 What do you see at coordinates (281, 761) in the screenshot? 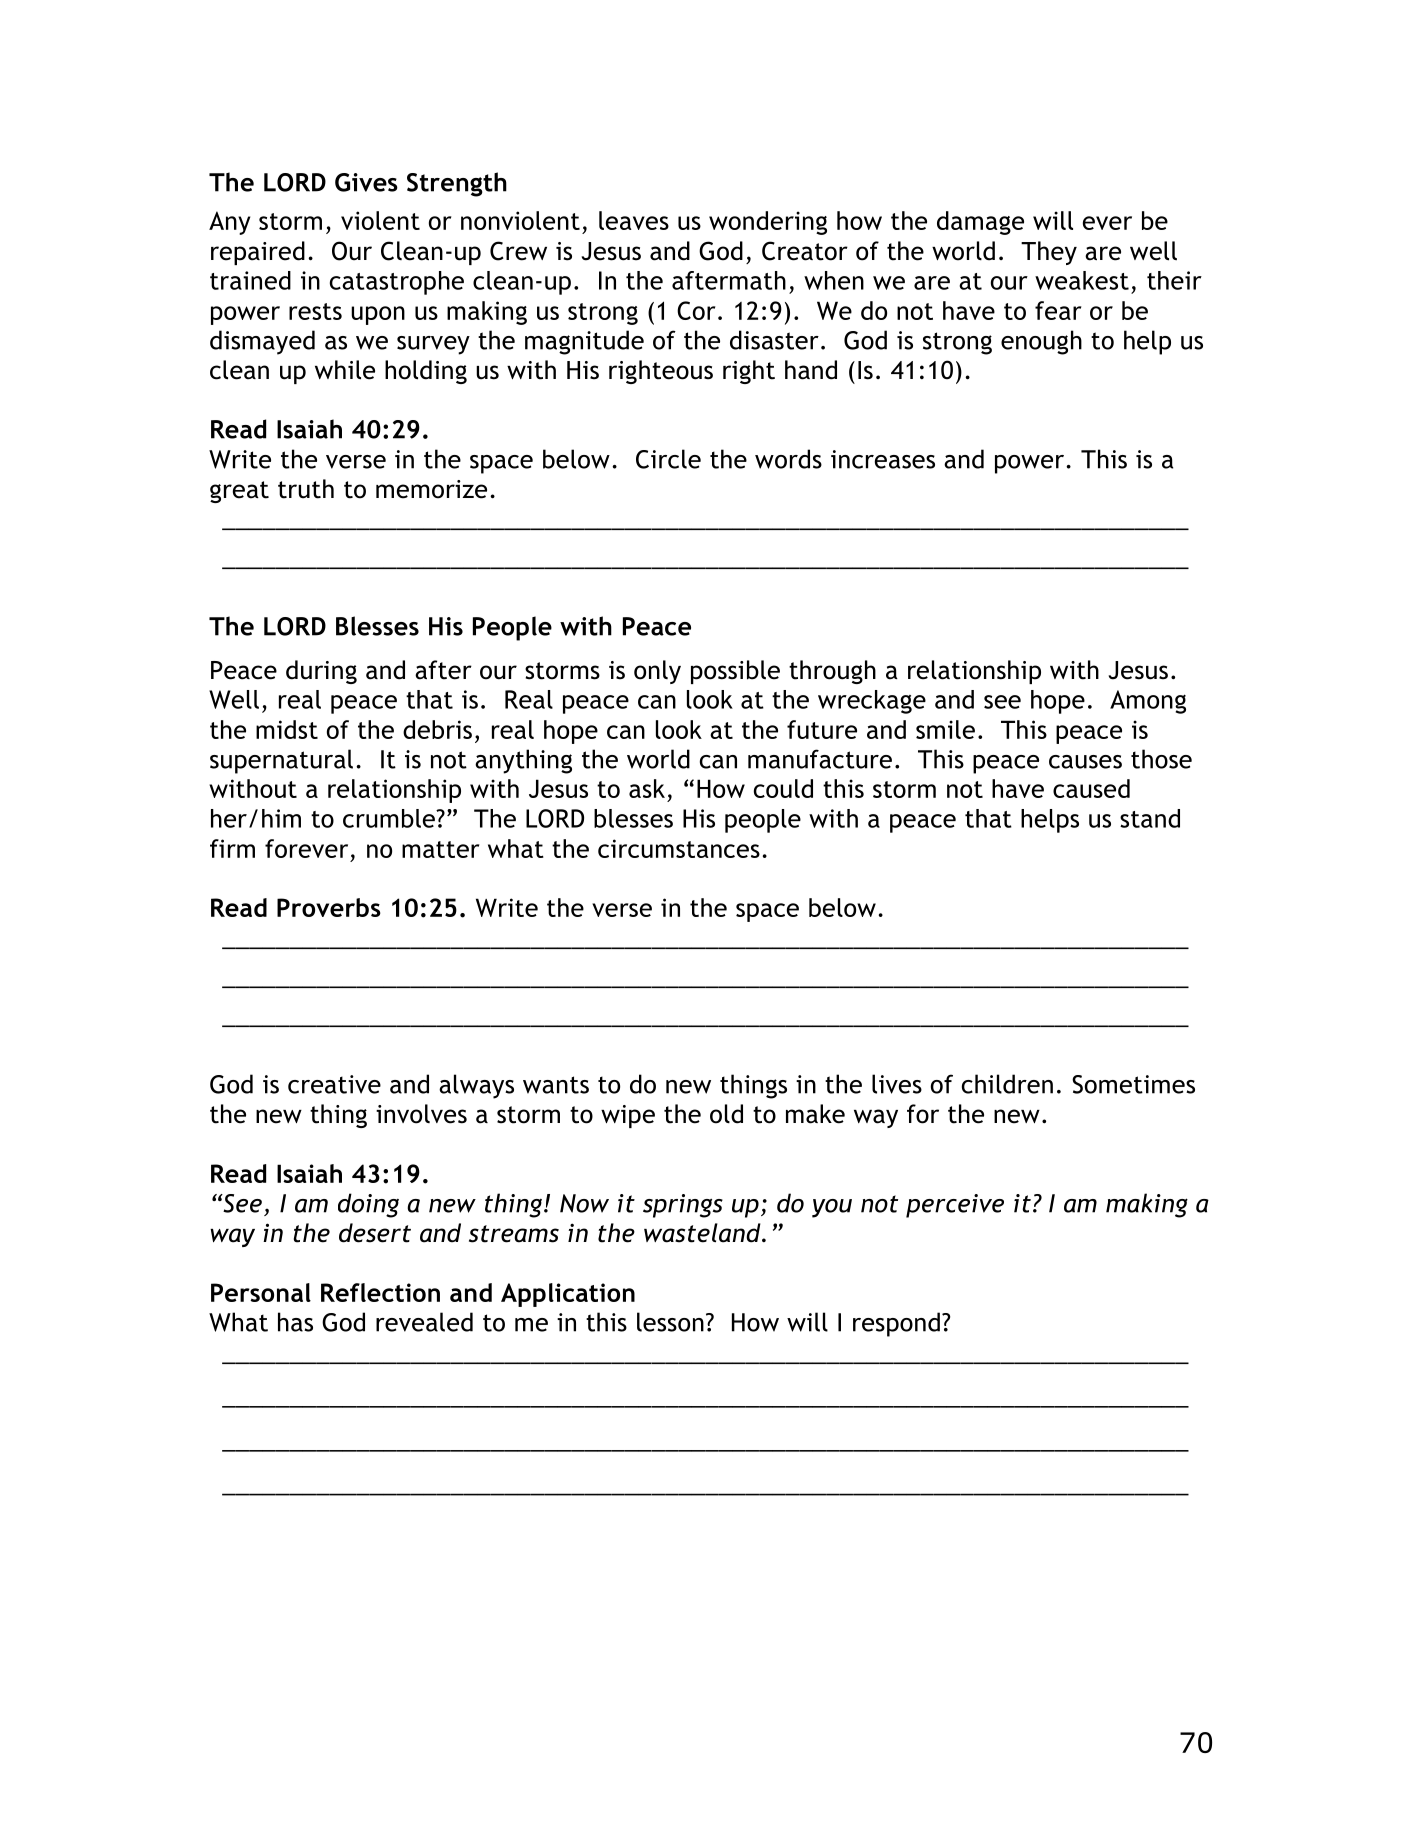
I see `supernatural` at bounding box center [281, 761].
